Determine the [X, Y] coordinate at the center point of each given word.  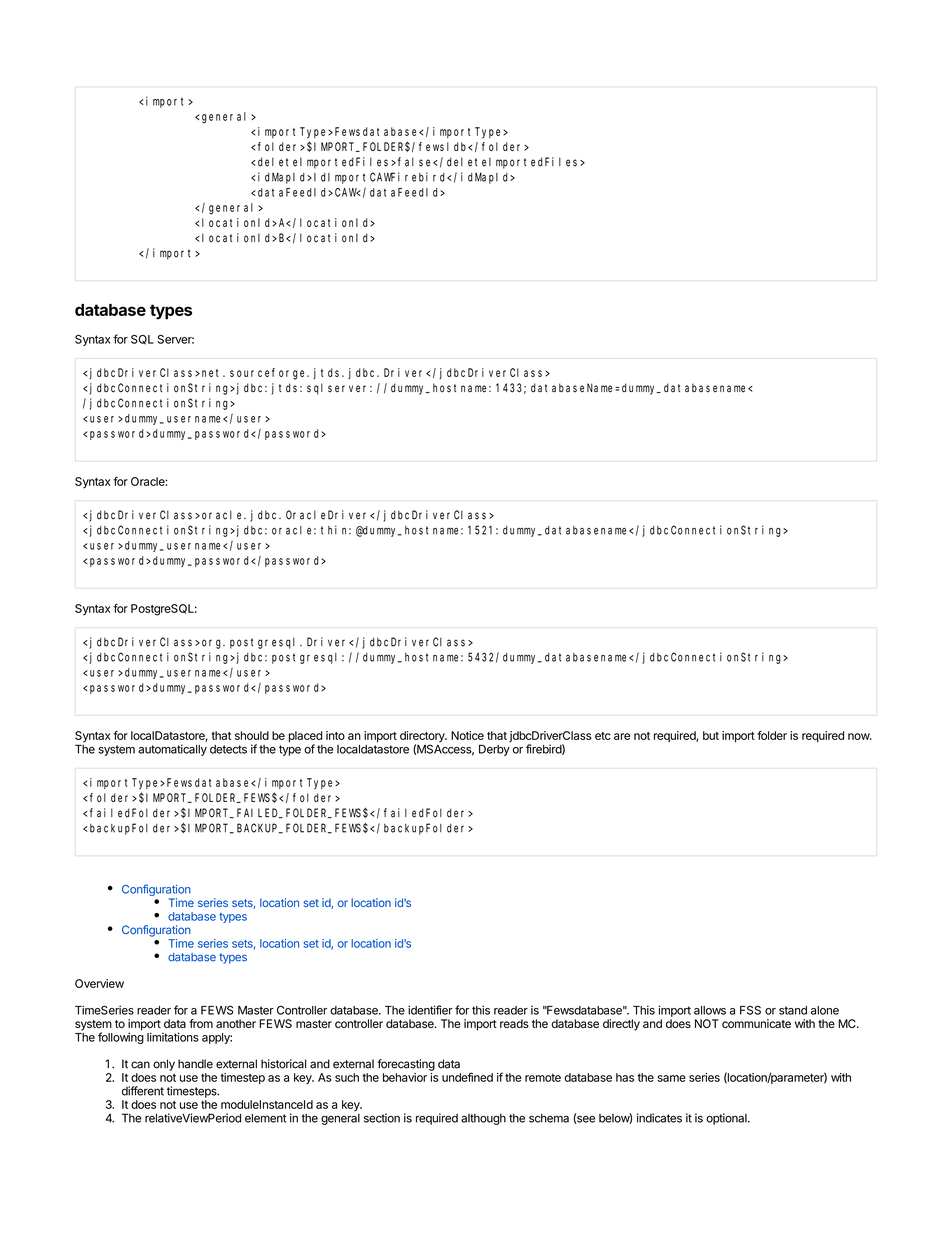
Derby [494, 750]
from [201, 1023]
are [622, 736]
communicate [756, 1023]
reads [514, 1023]
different [143, 1091]
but [711, 735]
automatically [172, 750]
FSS [750, 1010]
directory [423, 738]
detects [228, 749]
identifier [430, 1010]
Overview [99, 983]
